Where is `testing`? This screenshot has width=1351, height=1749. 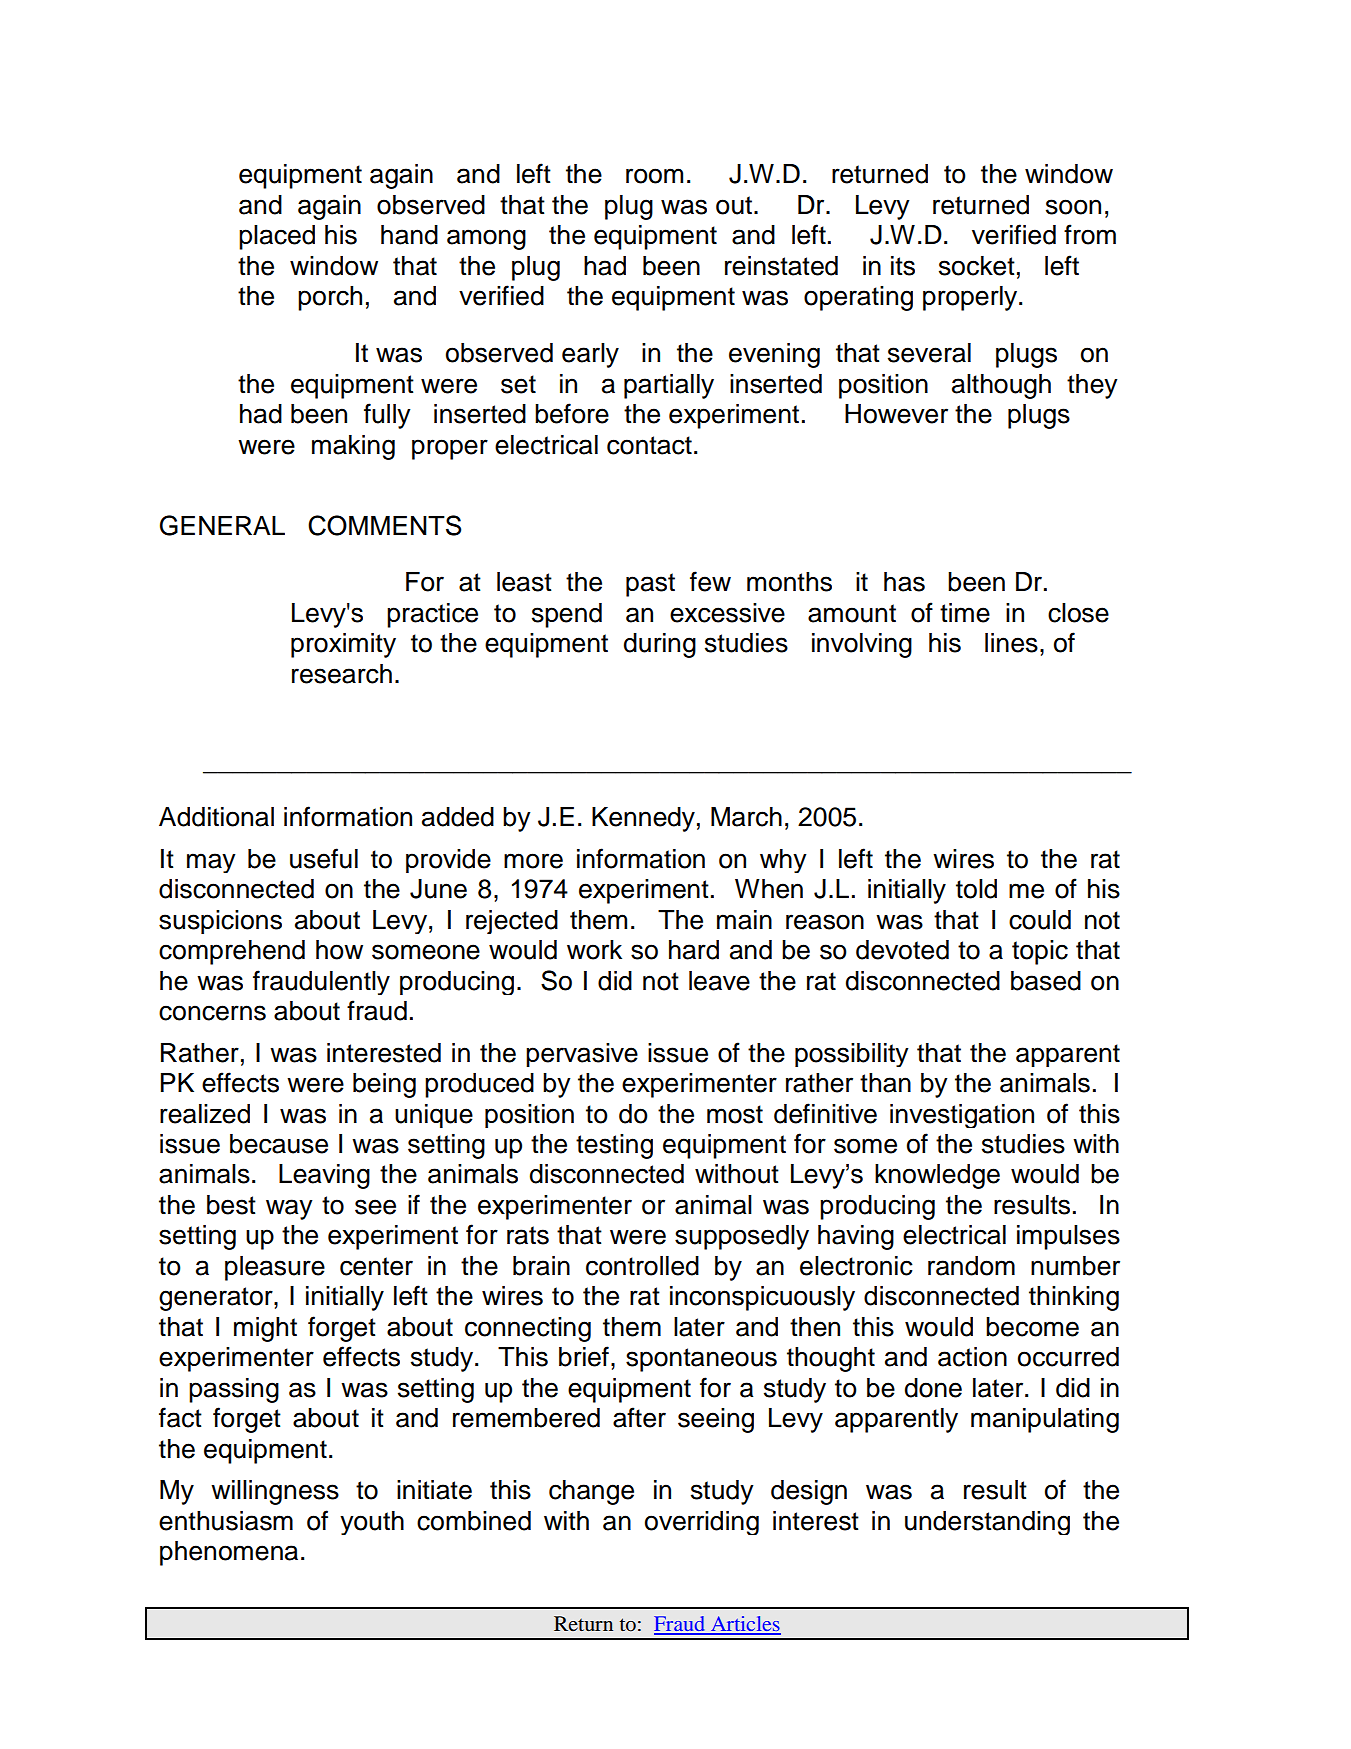
testing is located at coordinates (614, 1146).
